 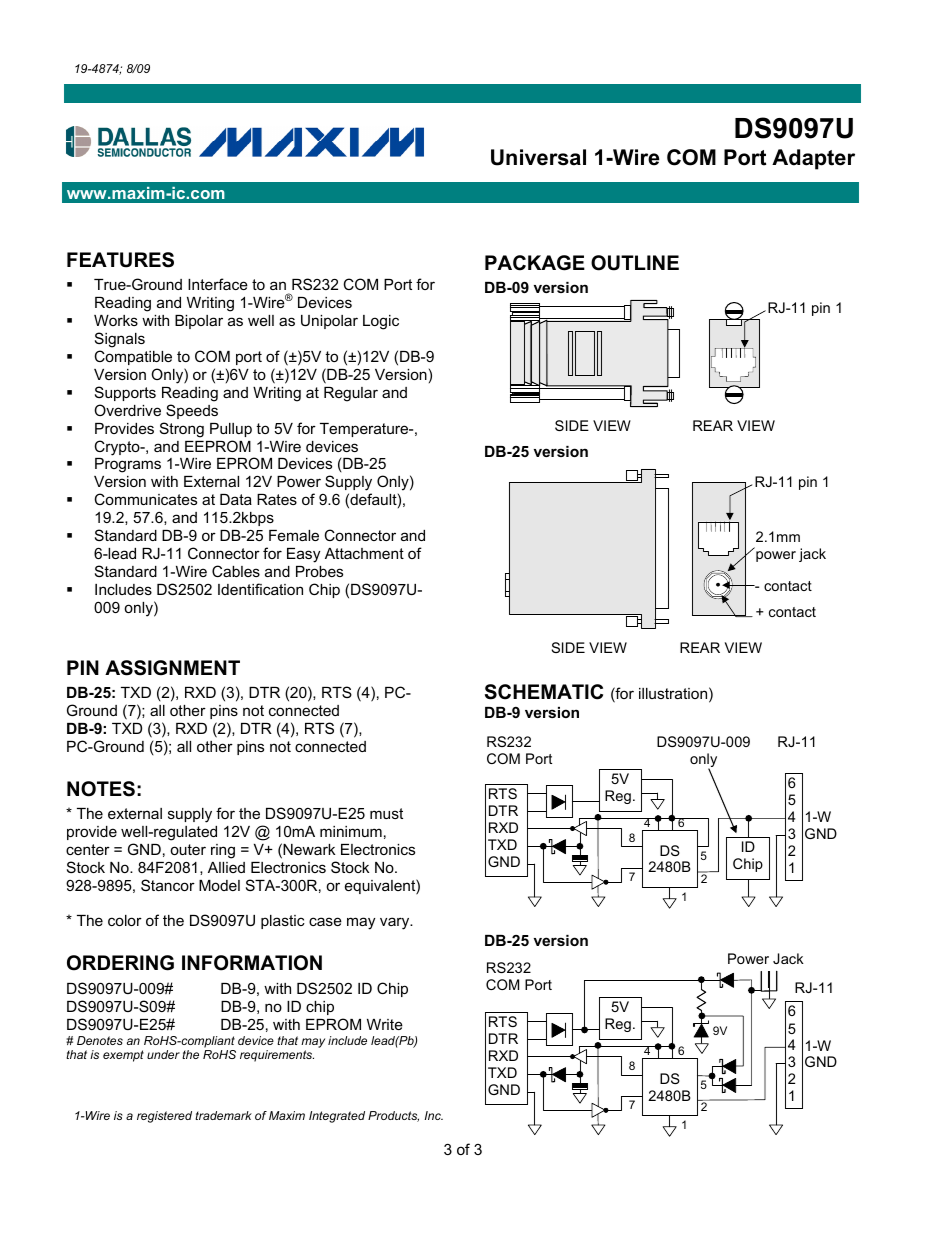 I want to click on SCHEMATIC, so click(x=544, y=692).
